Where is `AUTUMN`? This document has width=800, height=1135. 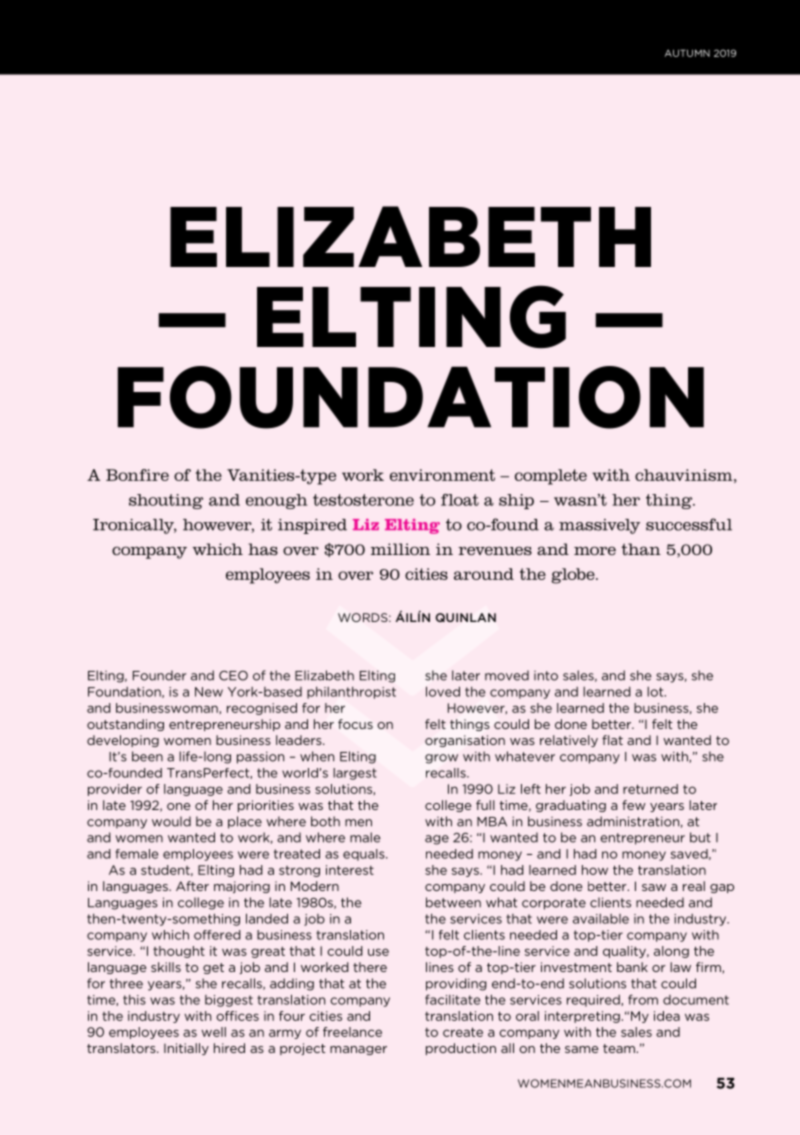
AUTUMN is located at coordinates (687, 53).
